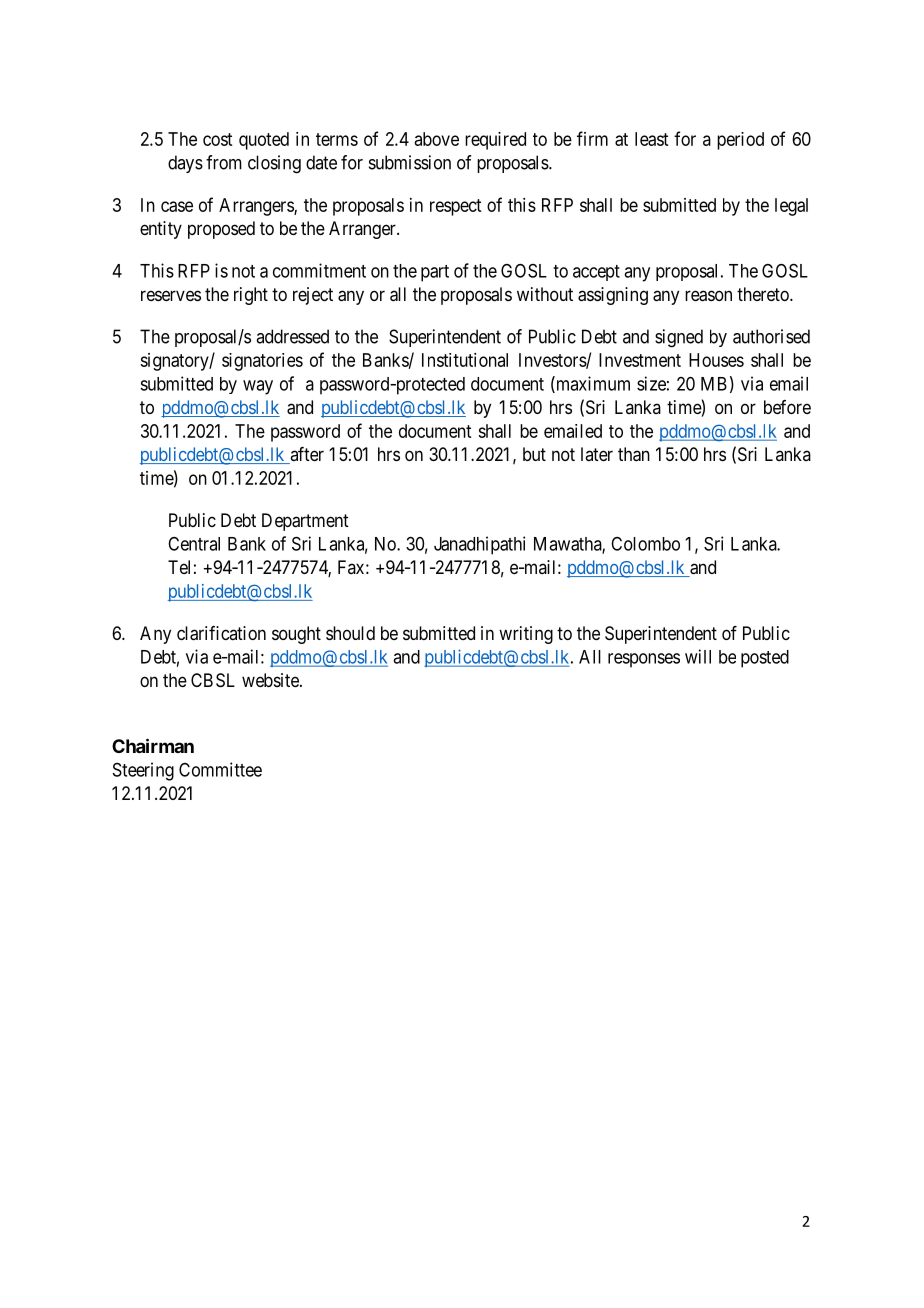 The width and height of the screenshot is (924, 1308). Describe the element at coordinates (465, 360) in the screenshot. I see `Institutional` at that location.
